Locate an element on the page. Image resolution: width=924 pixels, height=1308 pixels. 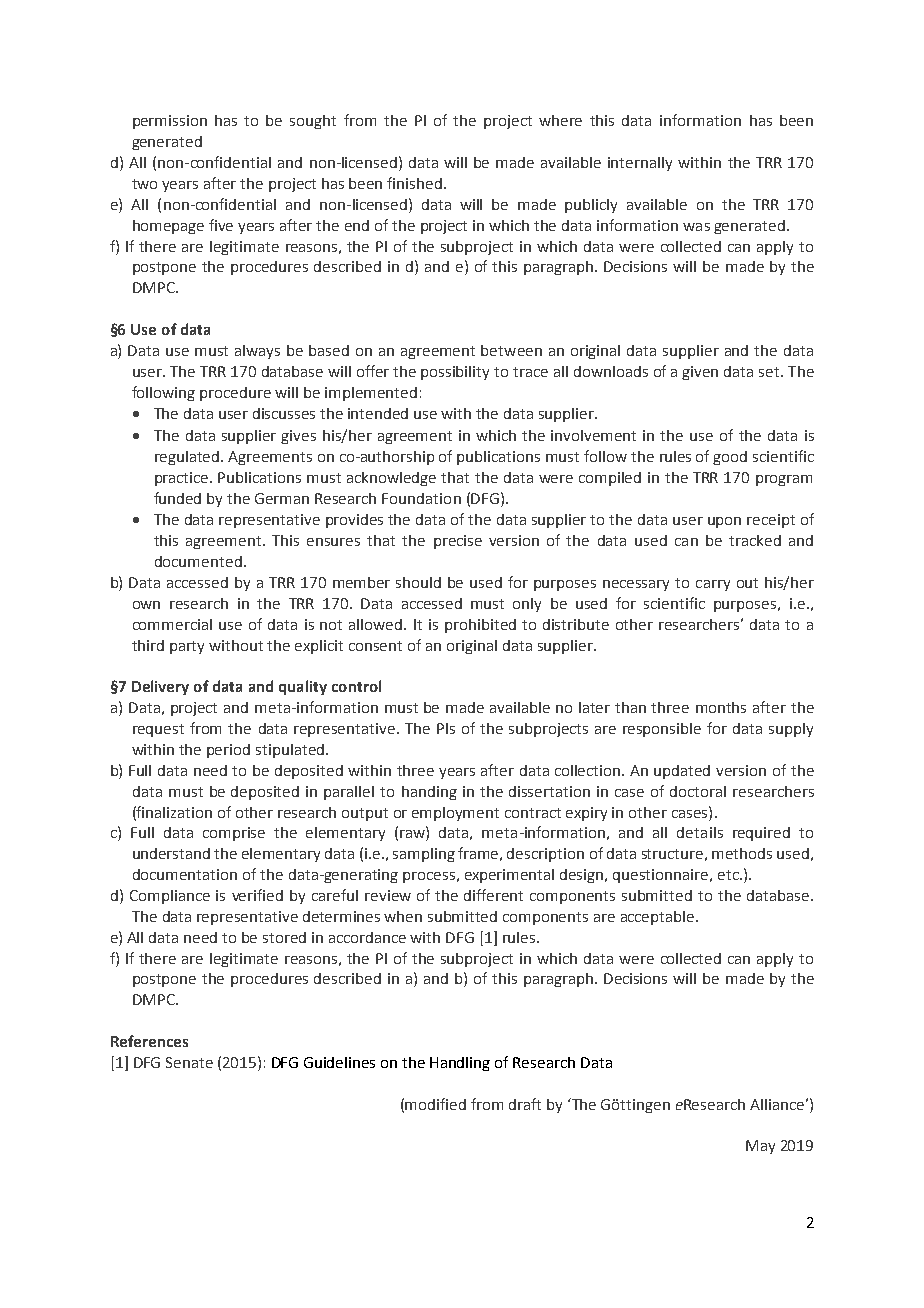
good is located at coordinates (730, 458).
